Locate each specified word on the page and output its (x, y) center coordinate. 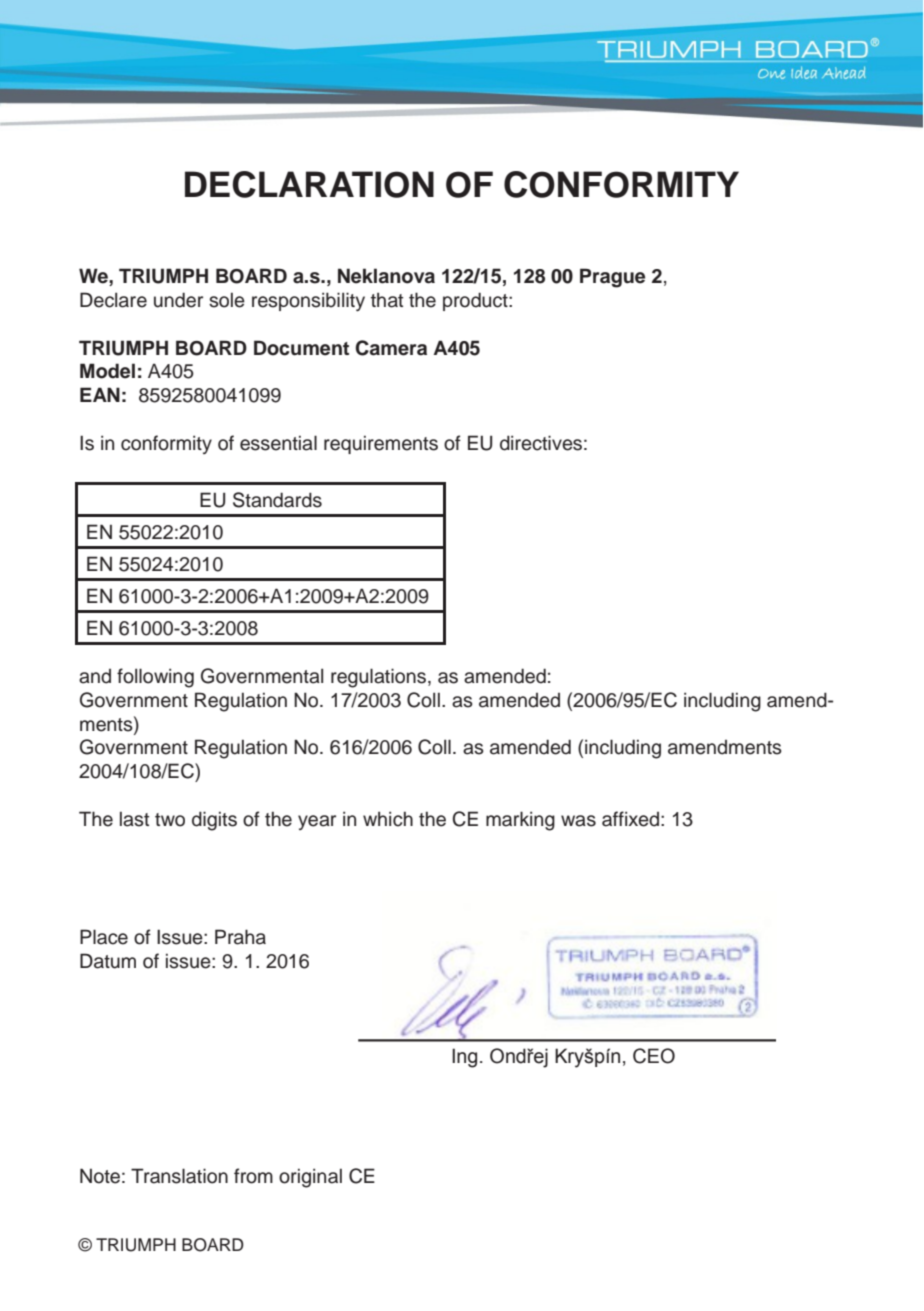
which (388, 819)
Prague (612, 278)
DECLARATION (309, 184)
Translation (179, 1176)
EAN (100, 394)
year (317, 822)
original (310, 1178)
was (578, 821)
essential (278, 443)
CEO (654, 1056)
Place (104, 937)
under (178, 300)
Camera (391, 348)
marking (520, 821)
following (155, 678)
